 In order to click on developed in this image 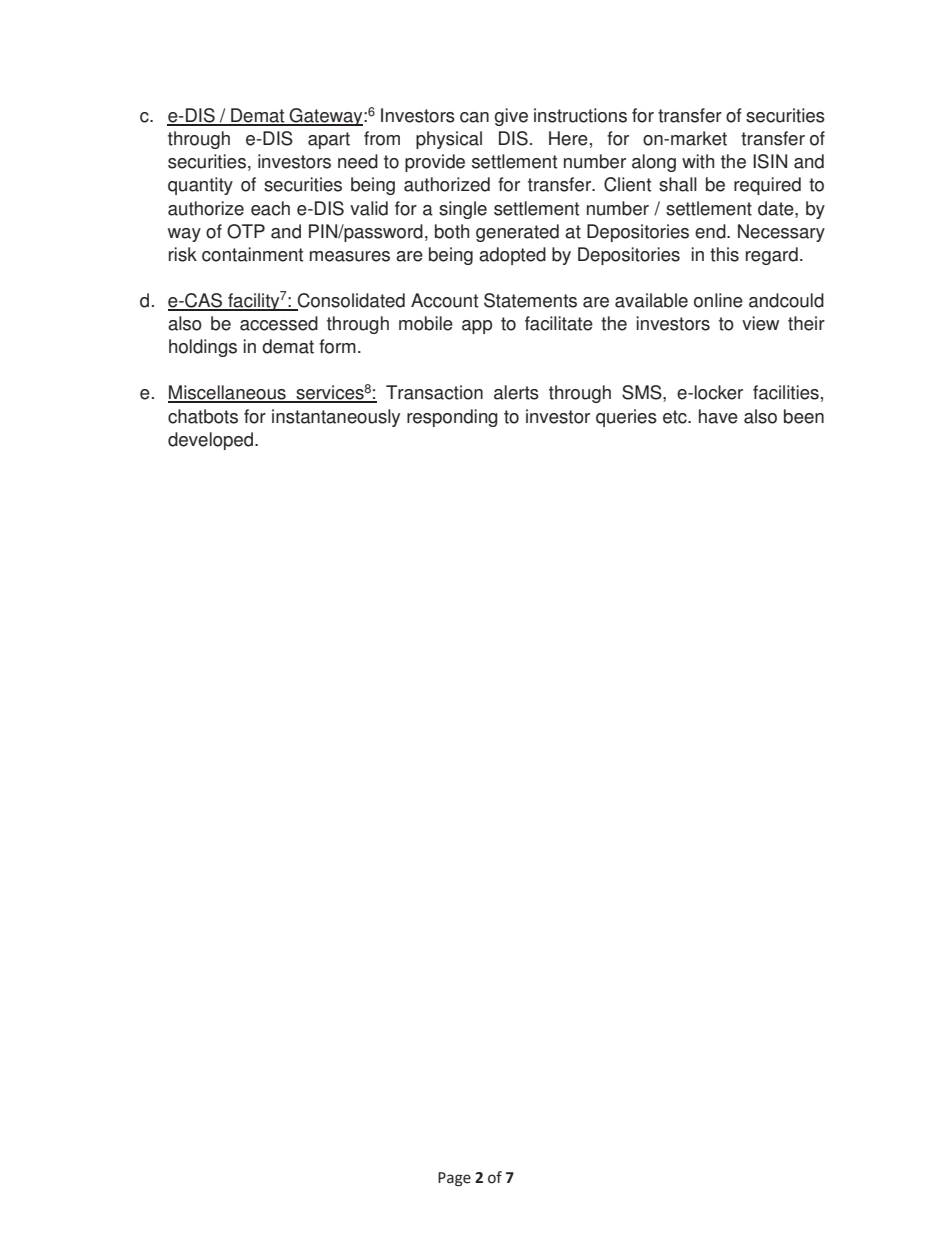, I will do `click(212, 441)`.
